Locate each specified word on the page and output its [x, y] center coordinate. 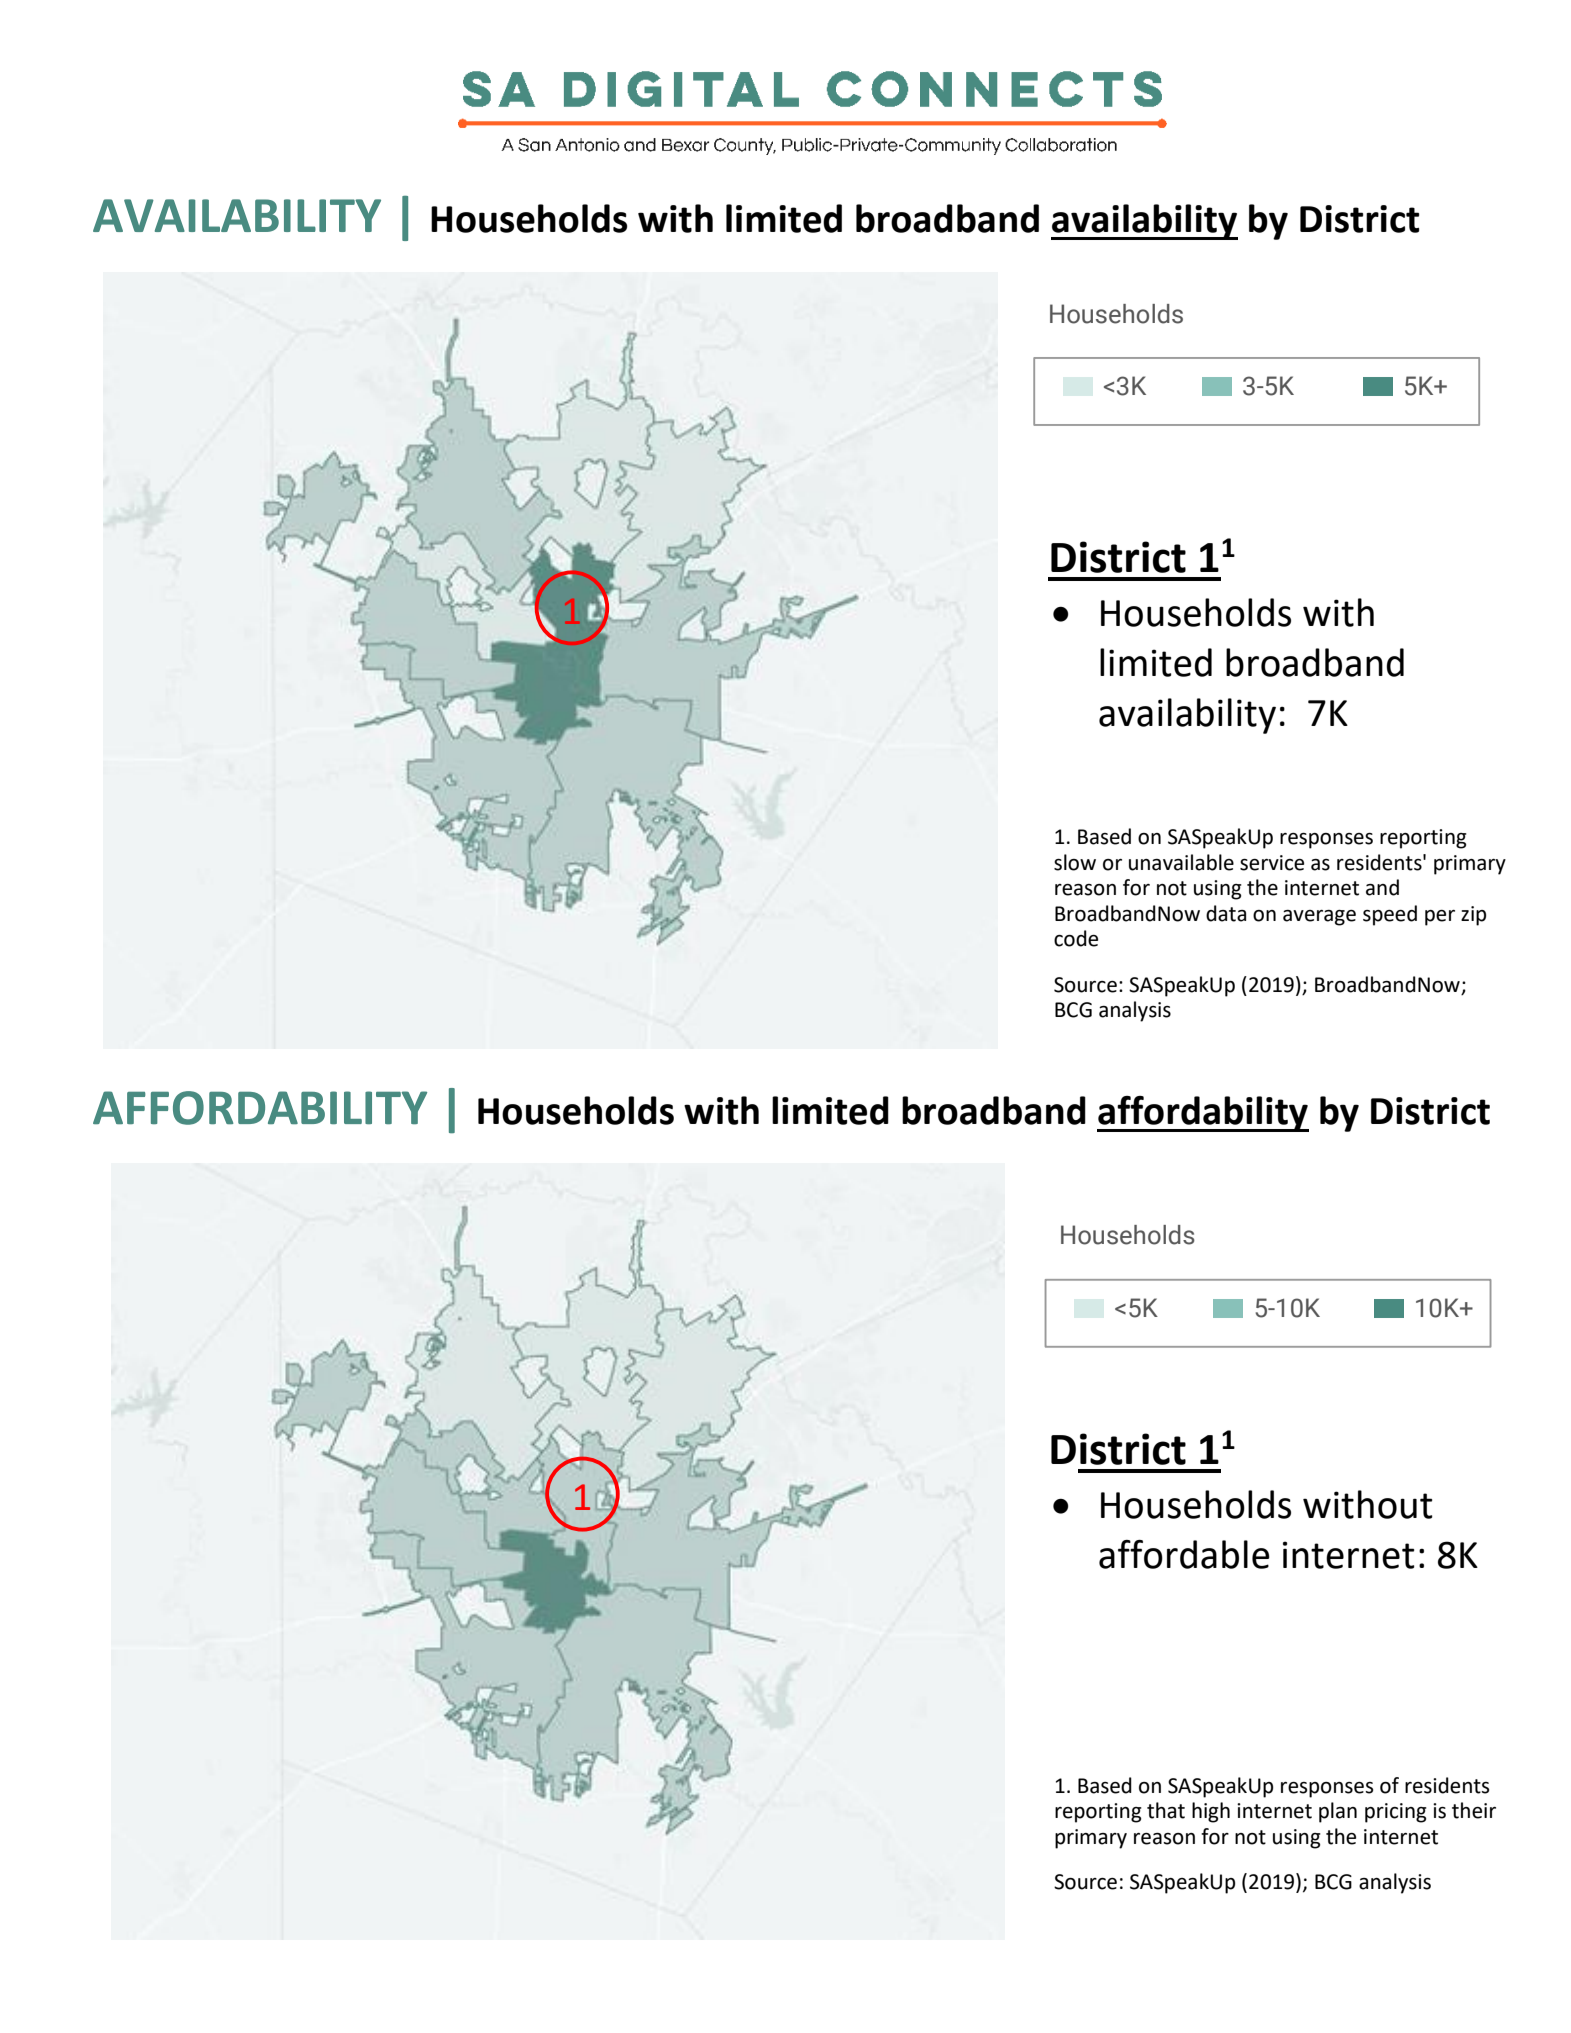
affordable [1184, 1554]
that [1166, 1810]
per [1440, 918]
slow [1075, 862]
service [1272, 863]
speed [1390, 915]
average [1319, 918]
